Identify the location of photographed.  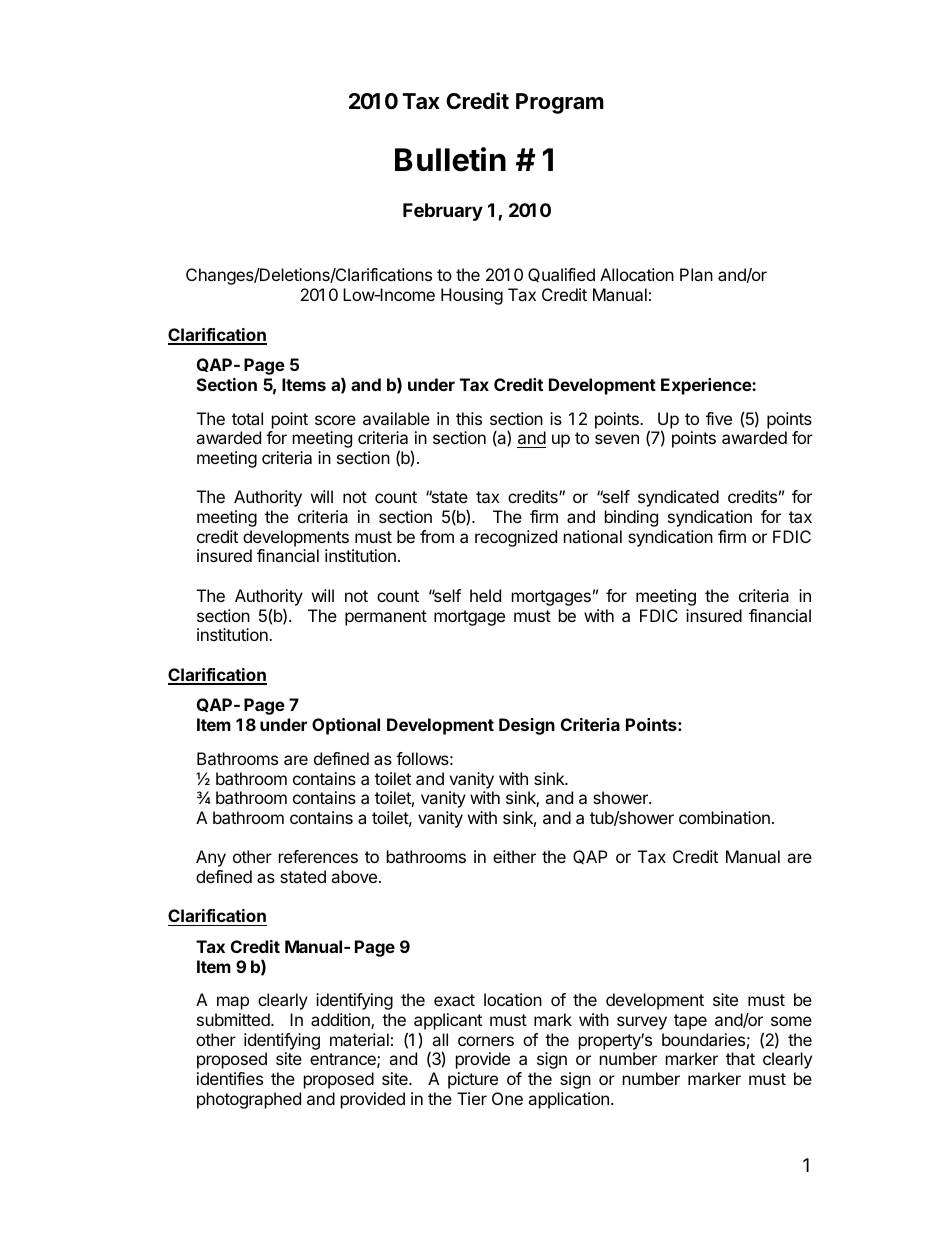
(249, 1100).
